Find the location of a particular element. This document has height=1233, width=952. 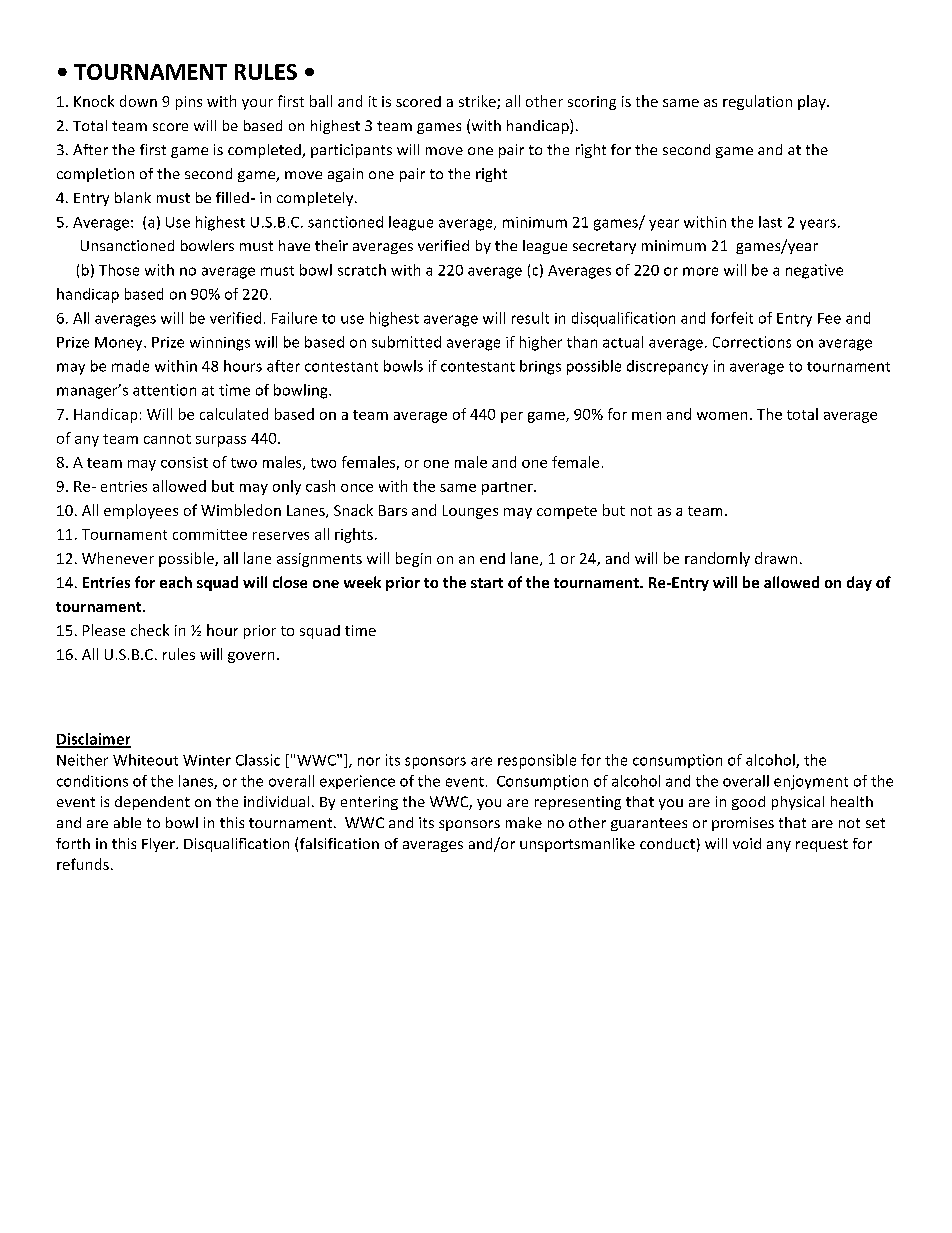

brings is located at coordinates (540, 367).
